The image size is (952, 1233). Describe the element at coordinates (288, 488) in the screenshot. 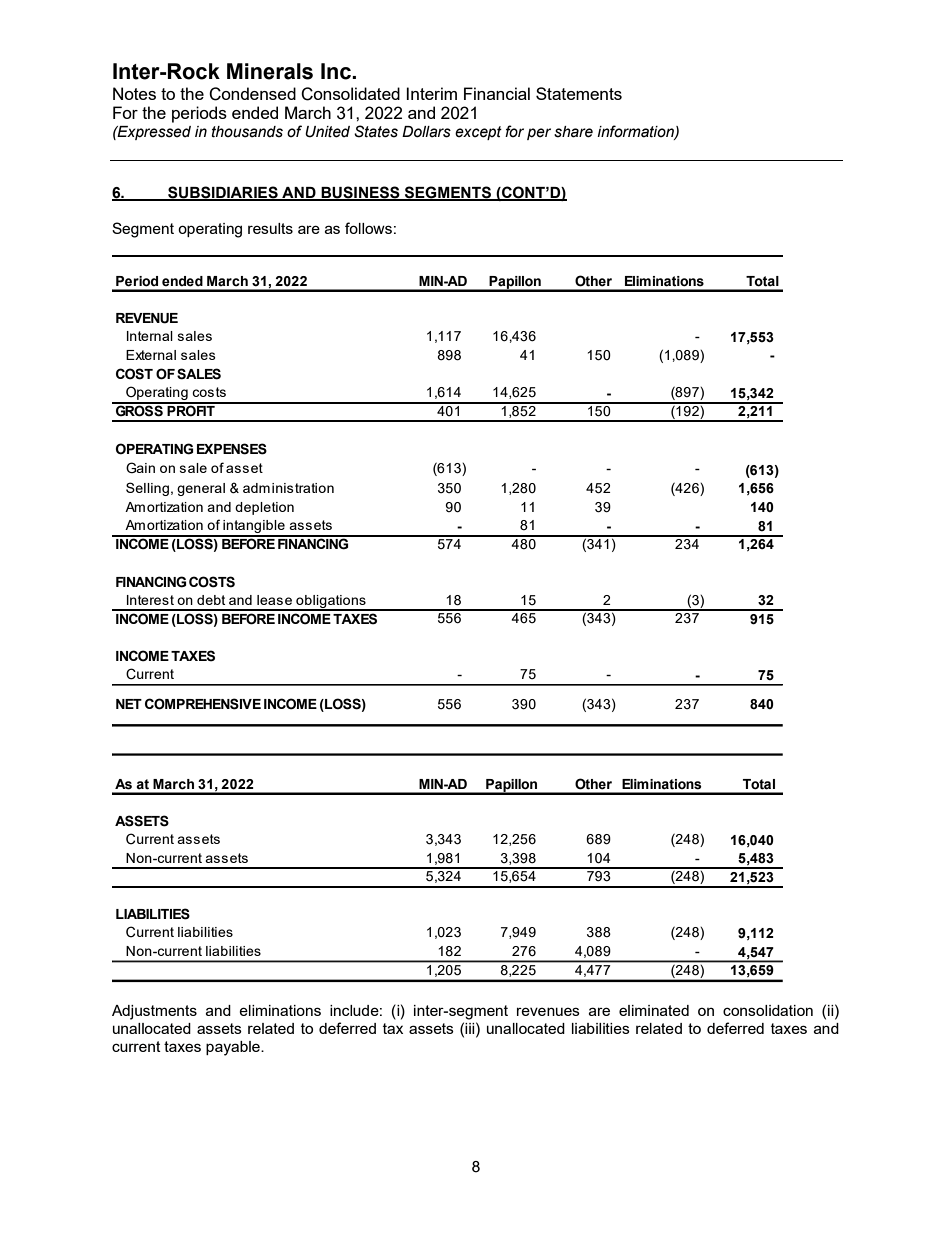

I see `administration` at that location.
